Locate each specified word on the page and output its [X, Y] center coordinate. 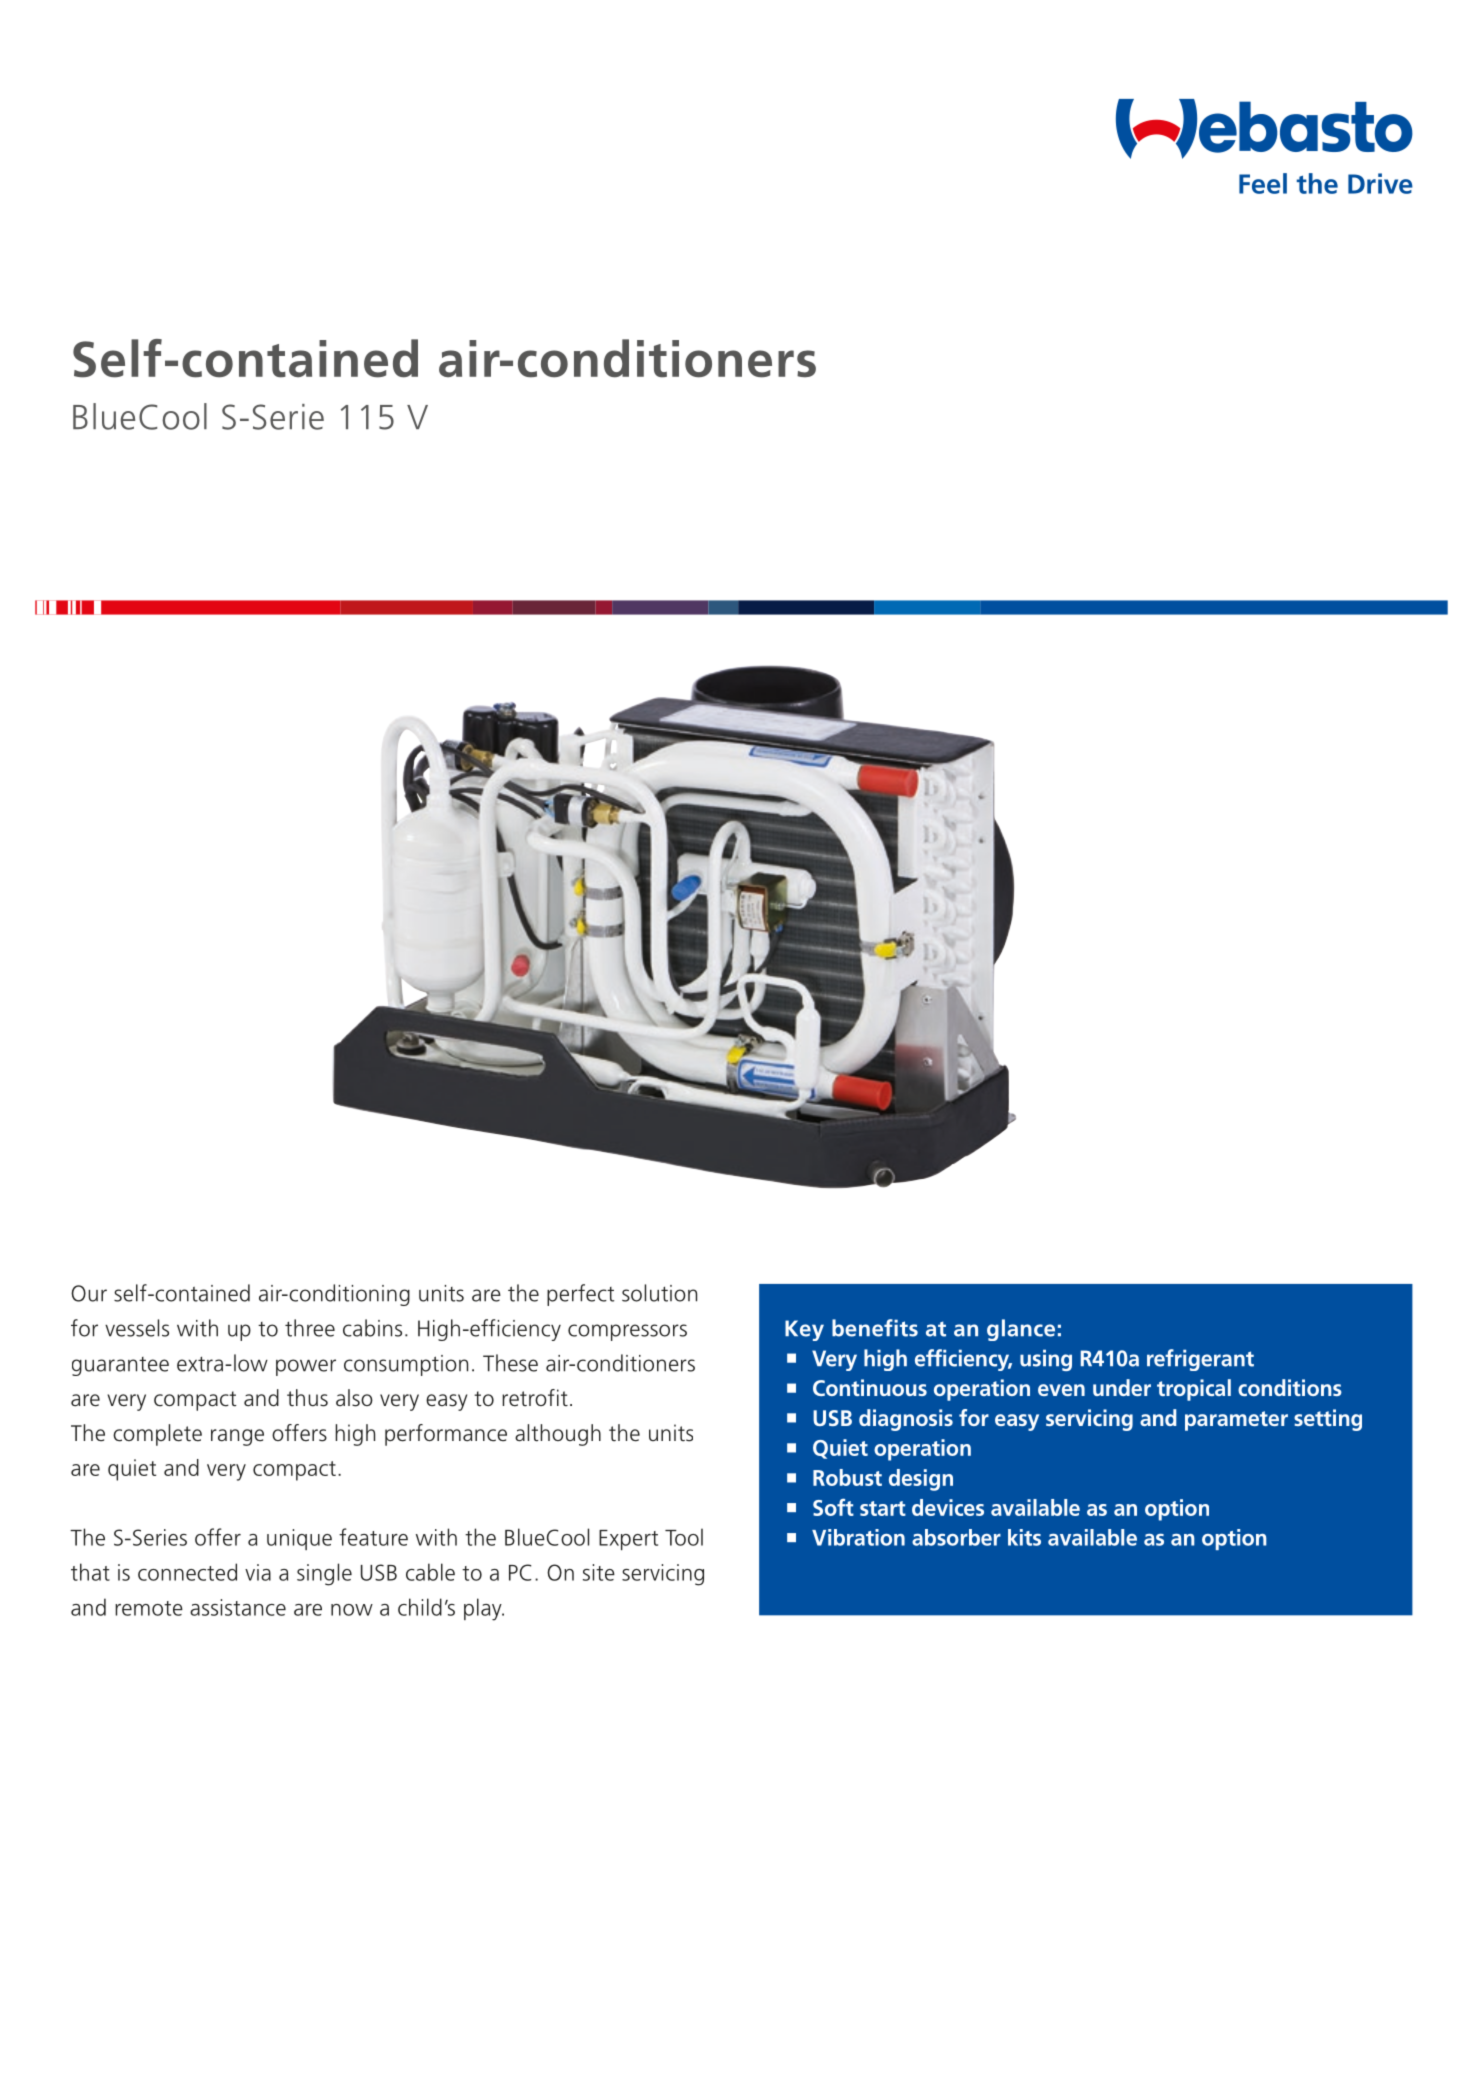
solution [659, 1293]
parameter [1236, 1421]
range [237, 1437]
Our [89, 1293]
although [558, 1435]
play [484, 1609]
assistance [238, 1607]
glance [1021, 1330]
